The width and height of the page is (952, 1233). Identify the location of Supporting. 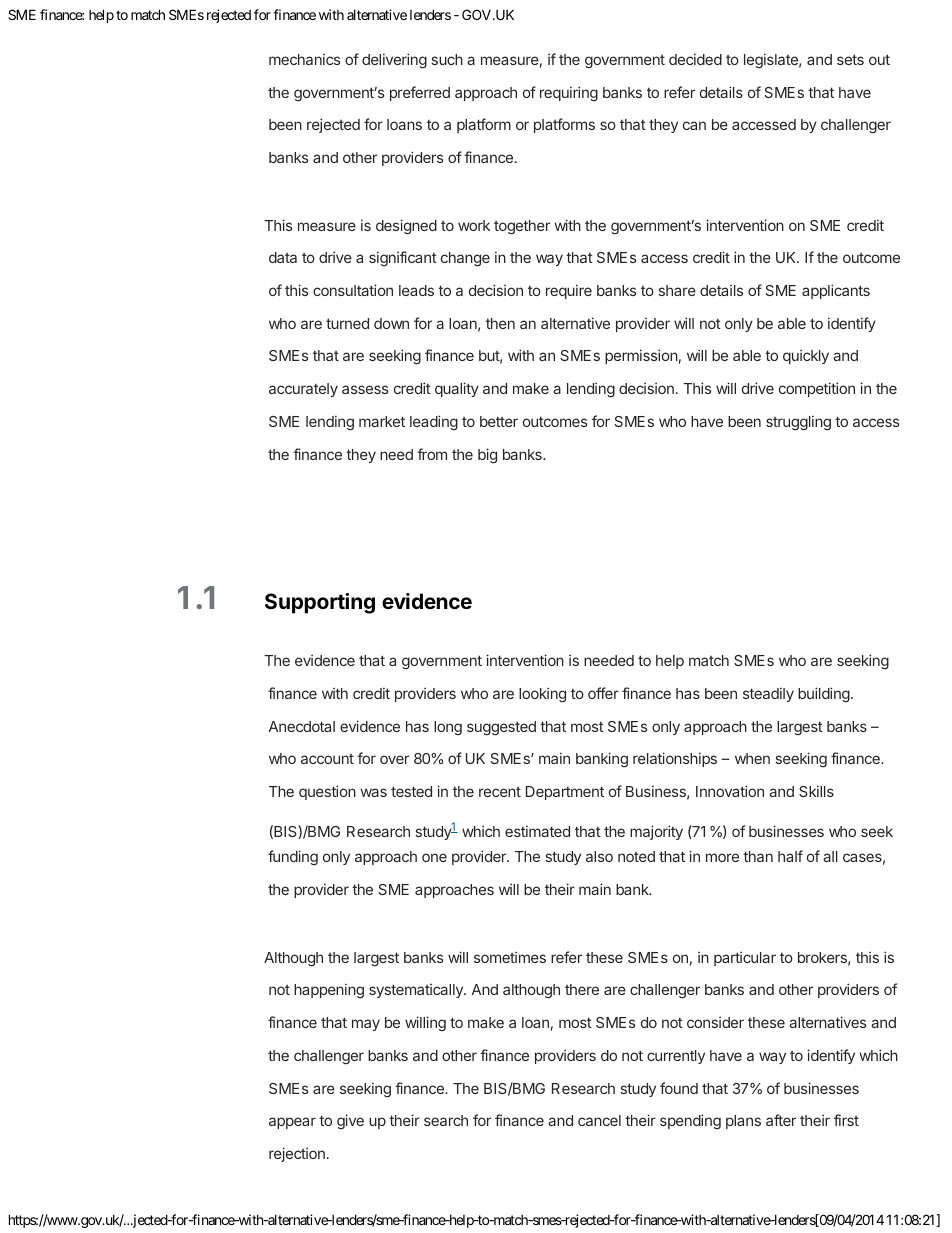
(320, 603).
